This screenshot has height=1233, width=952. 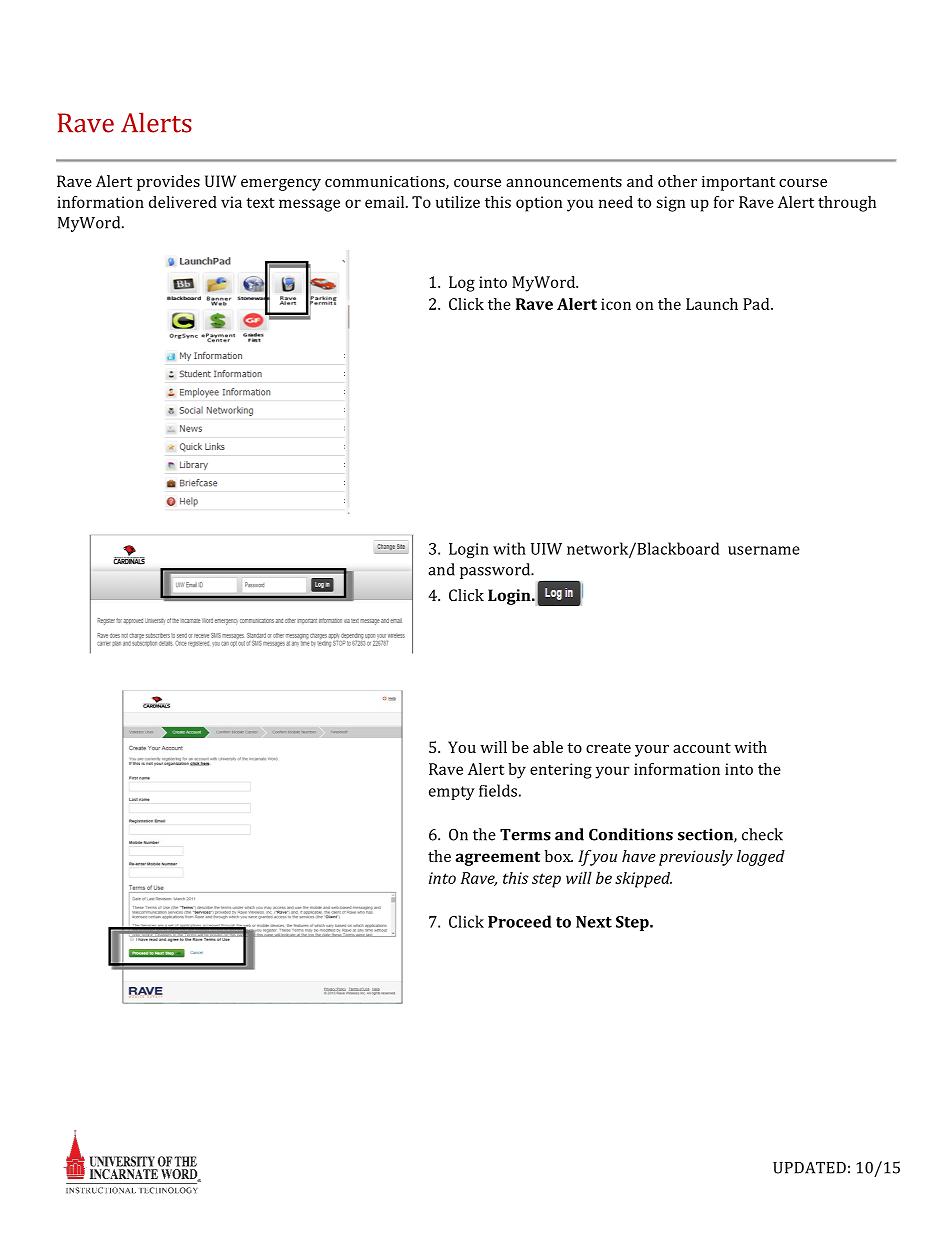 I want to click on UPDATED, so click(x=809, y=1167).
